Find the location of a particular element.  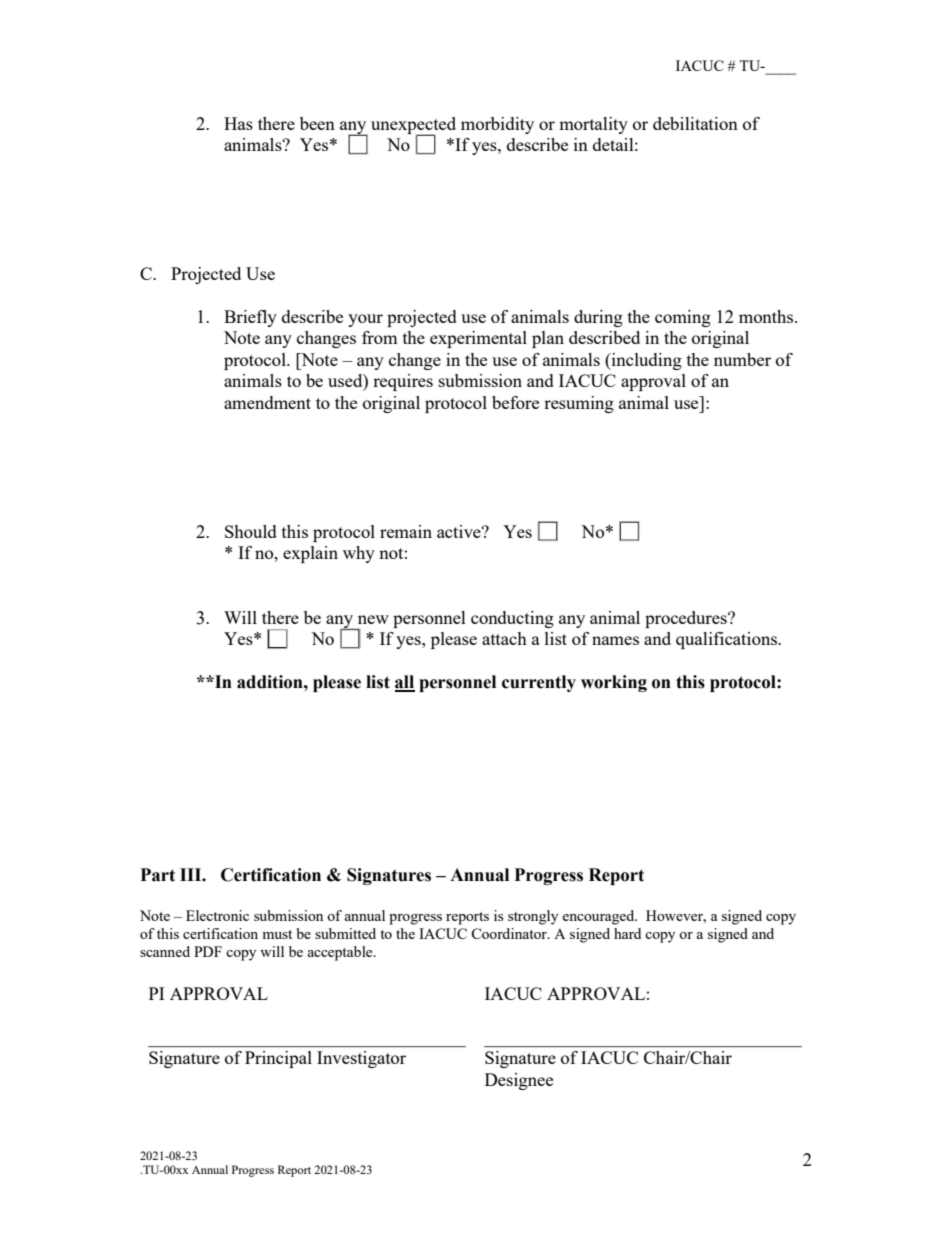

working is located at coordinates (614, 683).
